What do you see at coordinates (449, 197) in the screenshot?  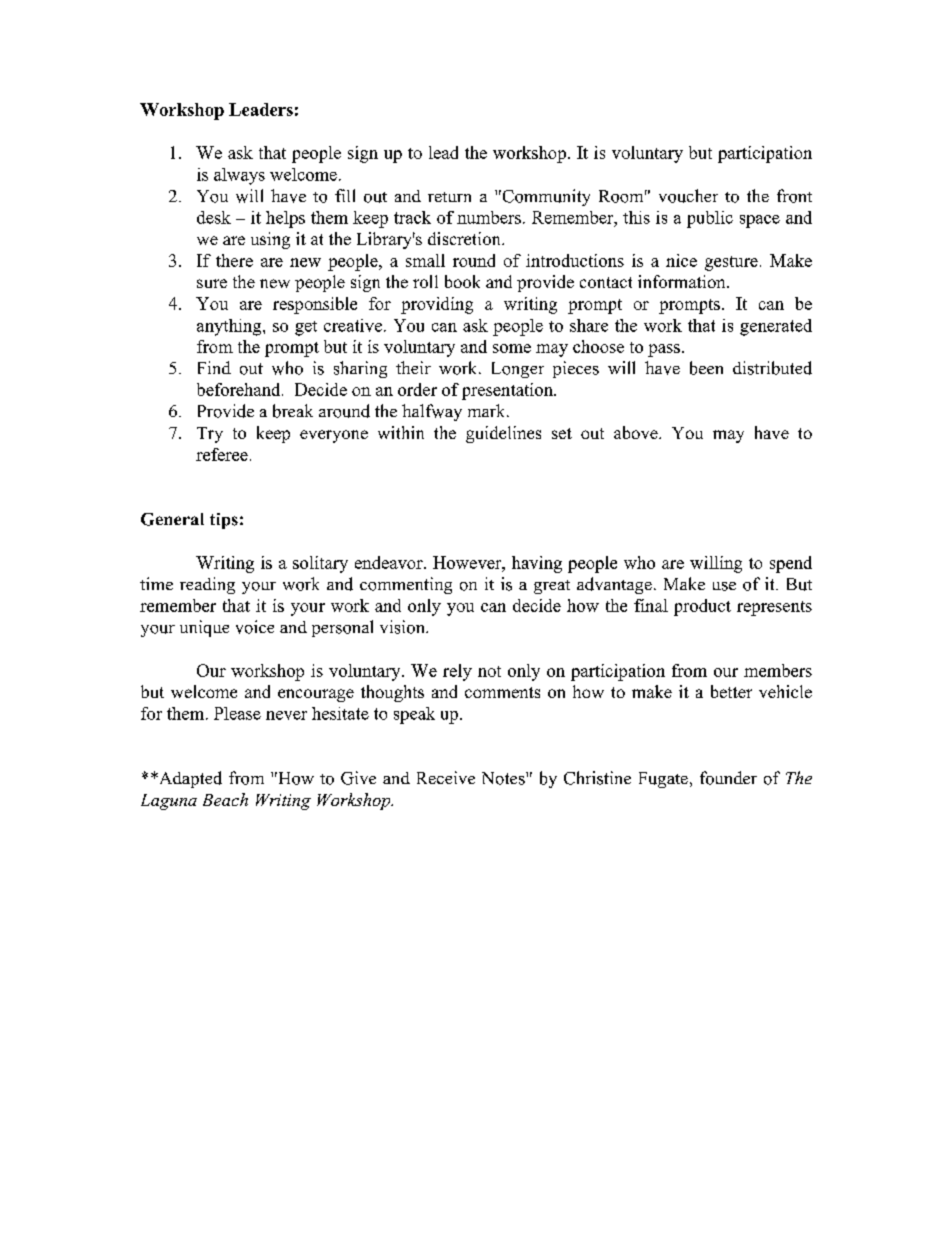 I see `return` at bounding box center [449, 197].
